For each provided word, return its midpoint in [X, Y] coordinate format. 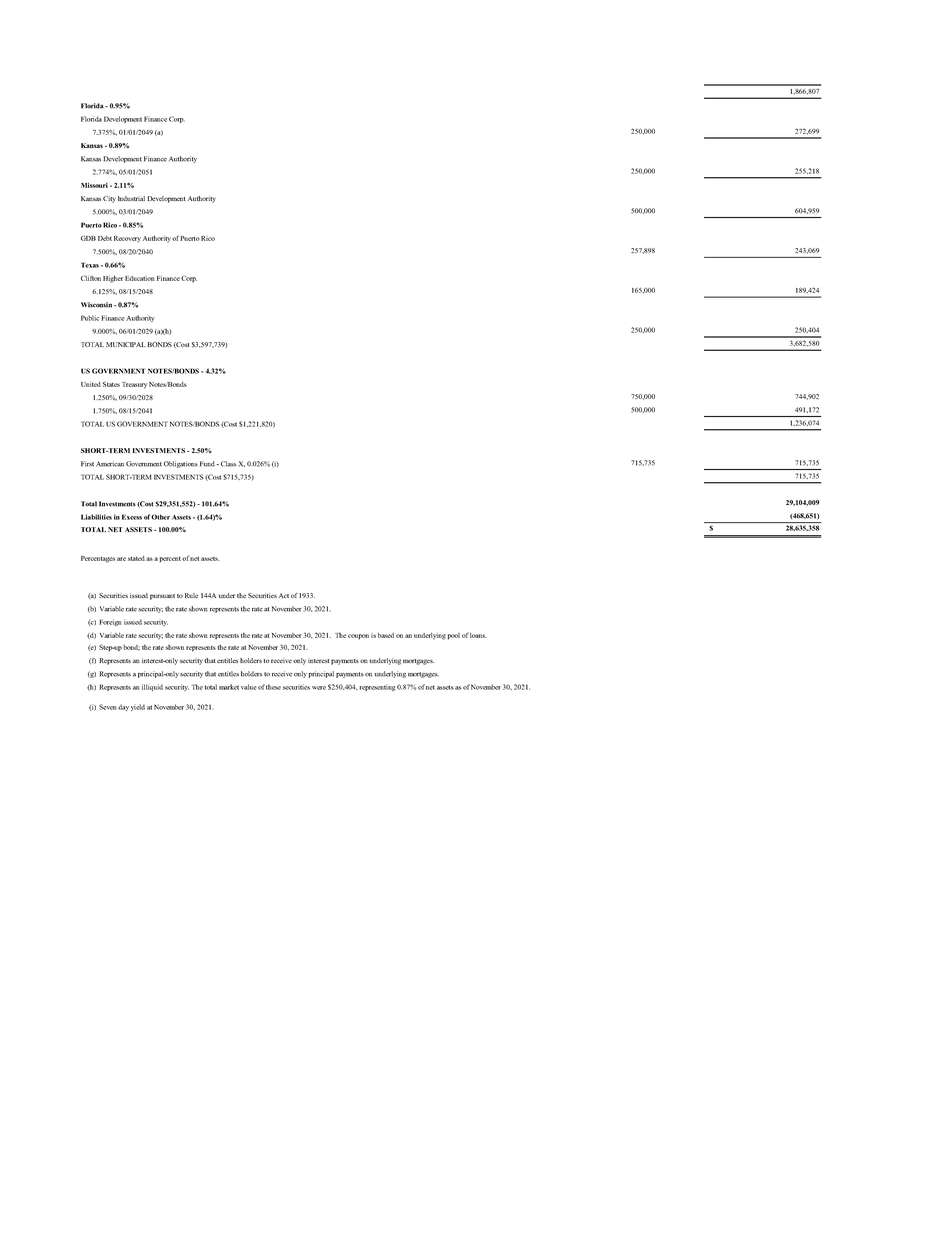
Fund [207, 464]
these [273, 687]
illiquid [152, 687]
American [110, 464]
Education [140, 278]
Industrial [131, 198]
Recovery [127, 239]
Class [228, 464]
